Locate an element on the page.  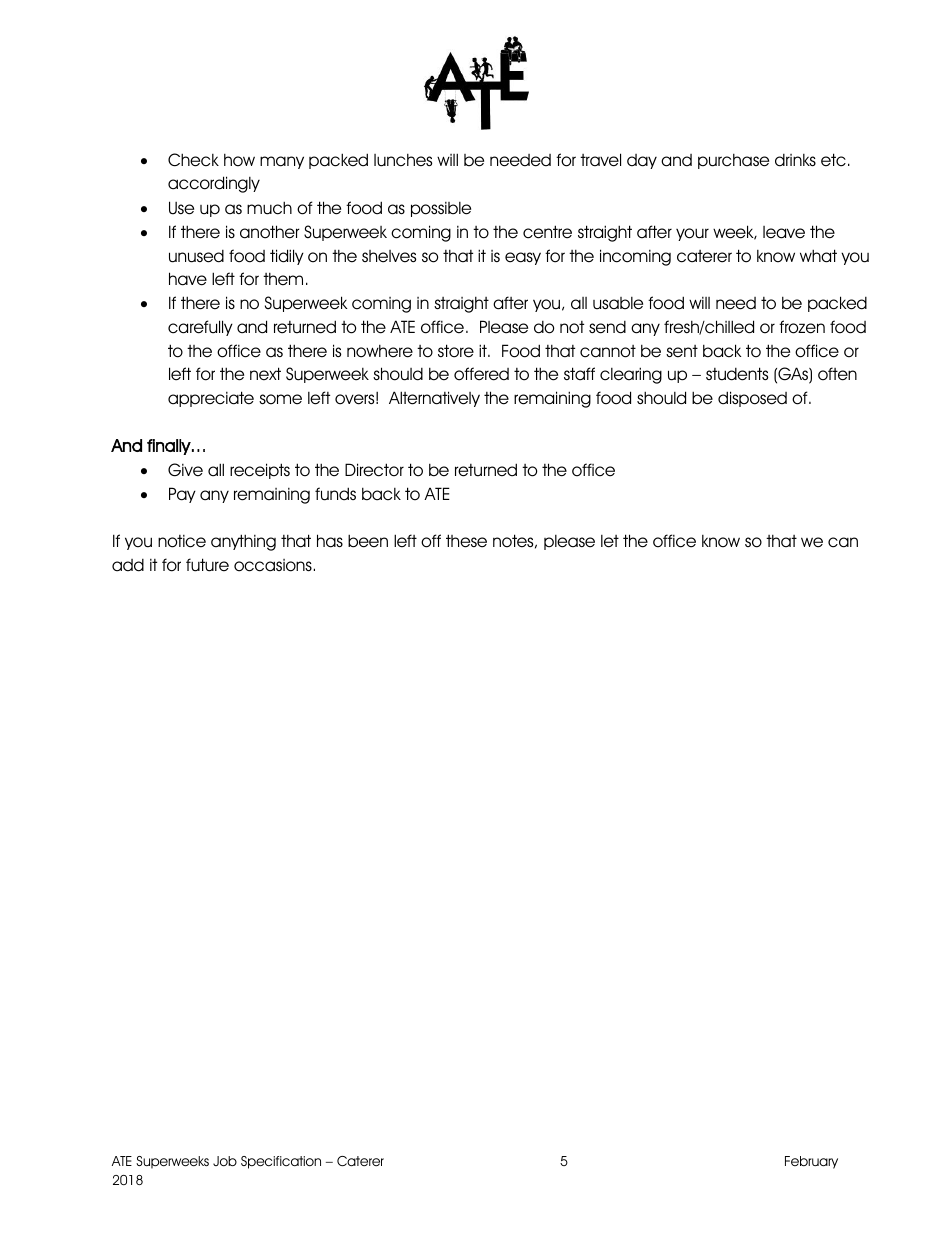
Specification is located at coordinates (281, 1162).
